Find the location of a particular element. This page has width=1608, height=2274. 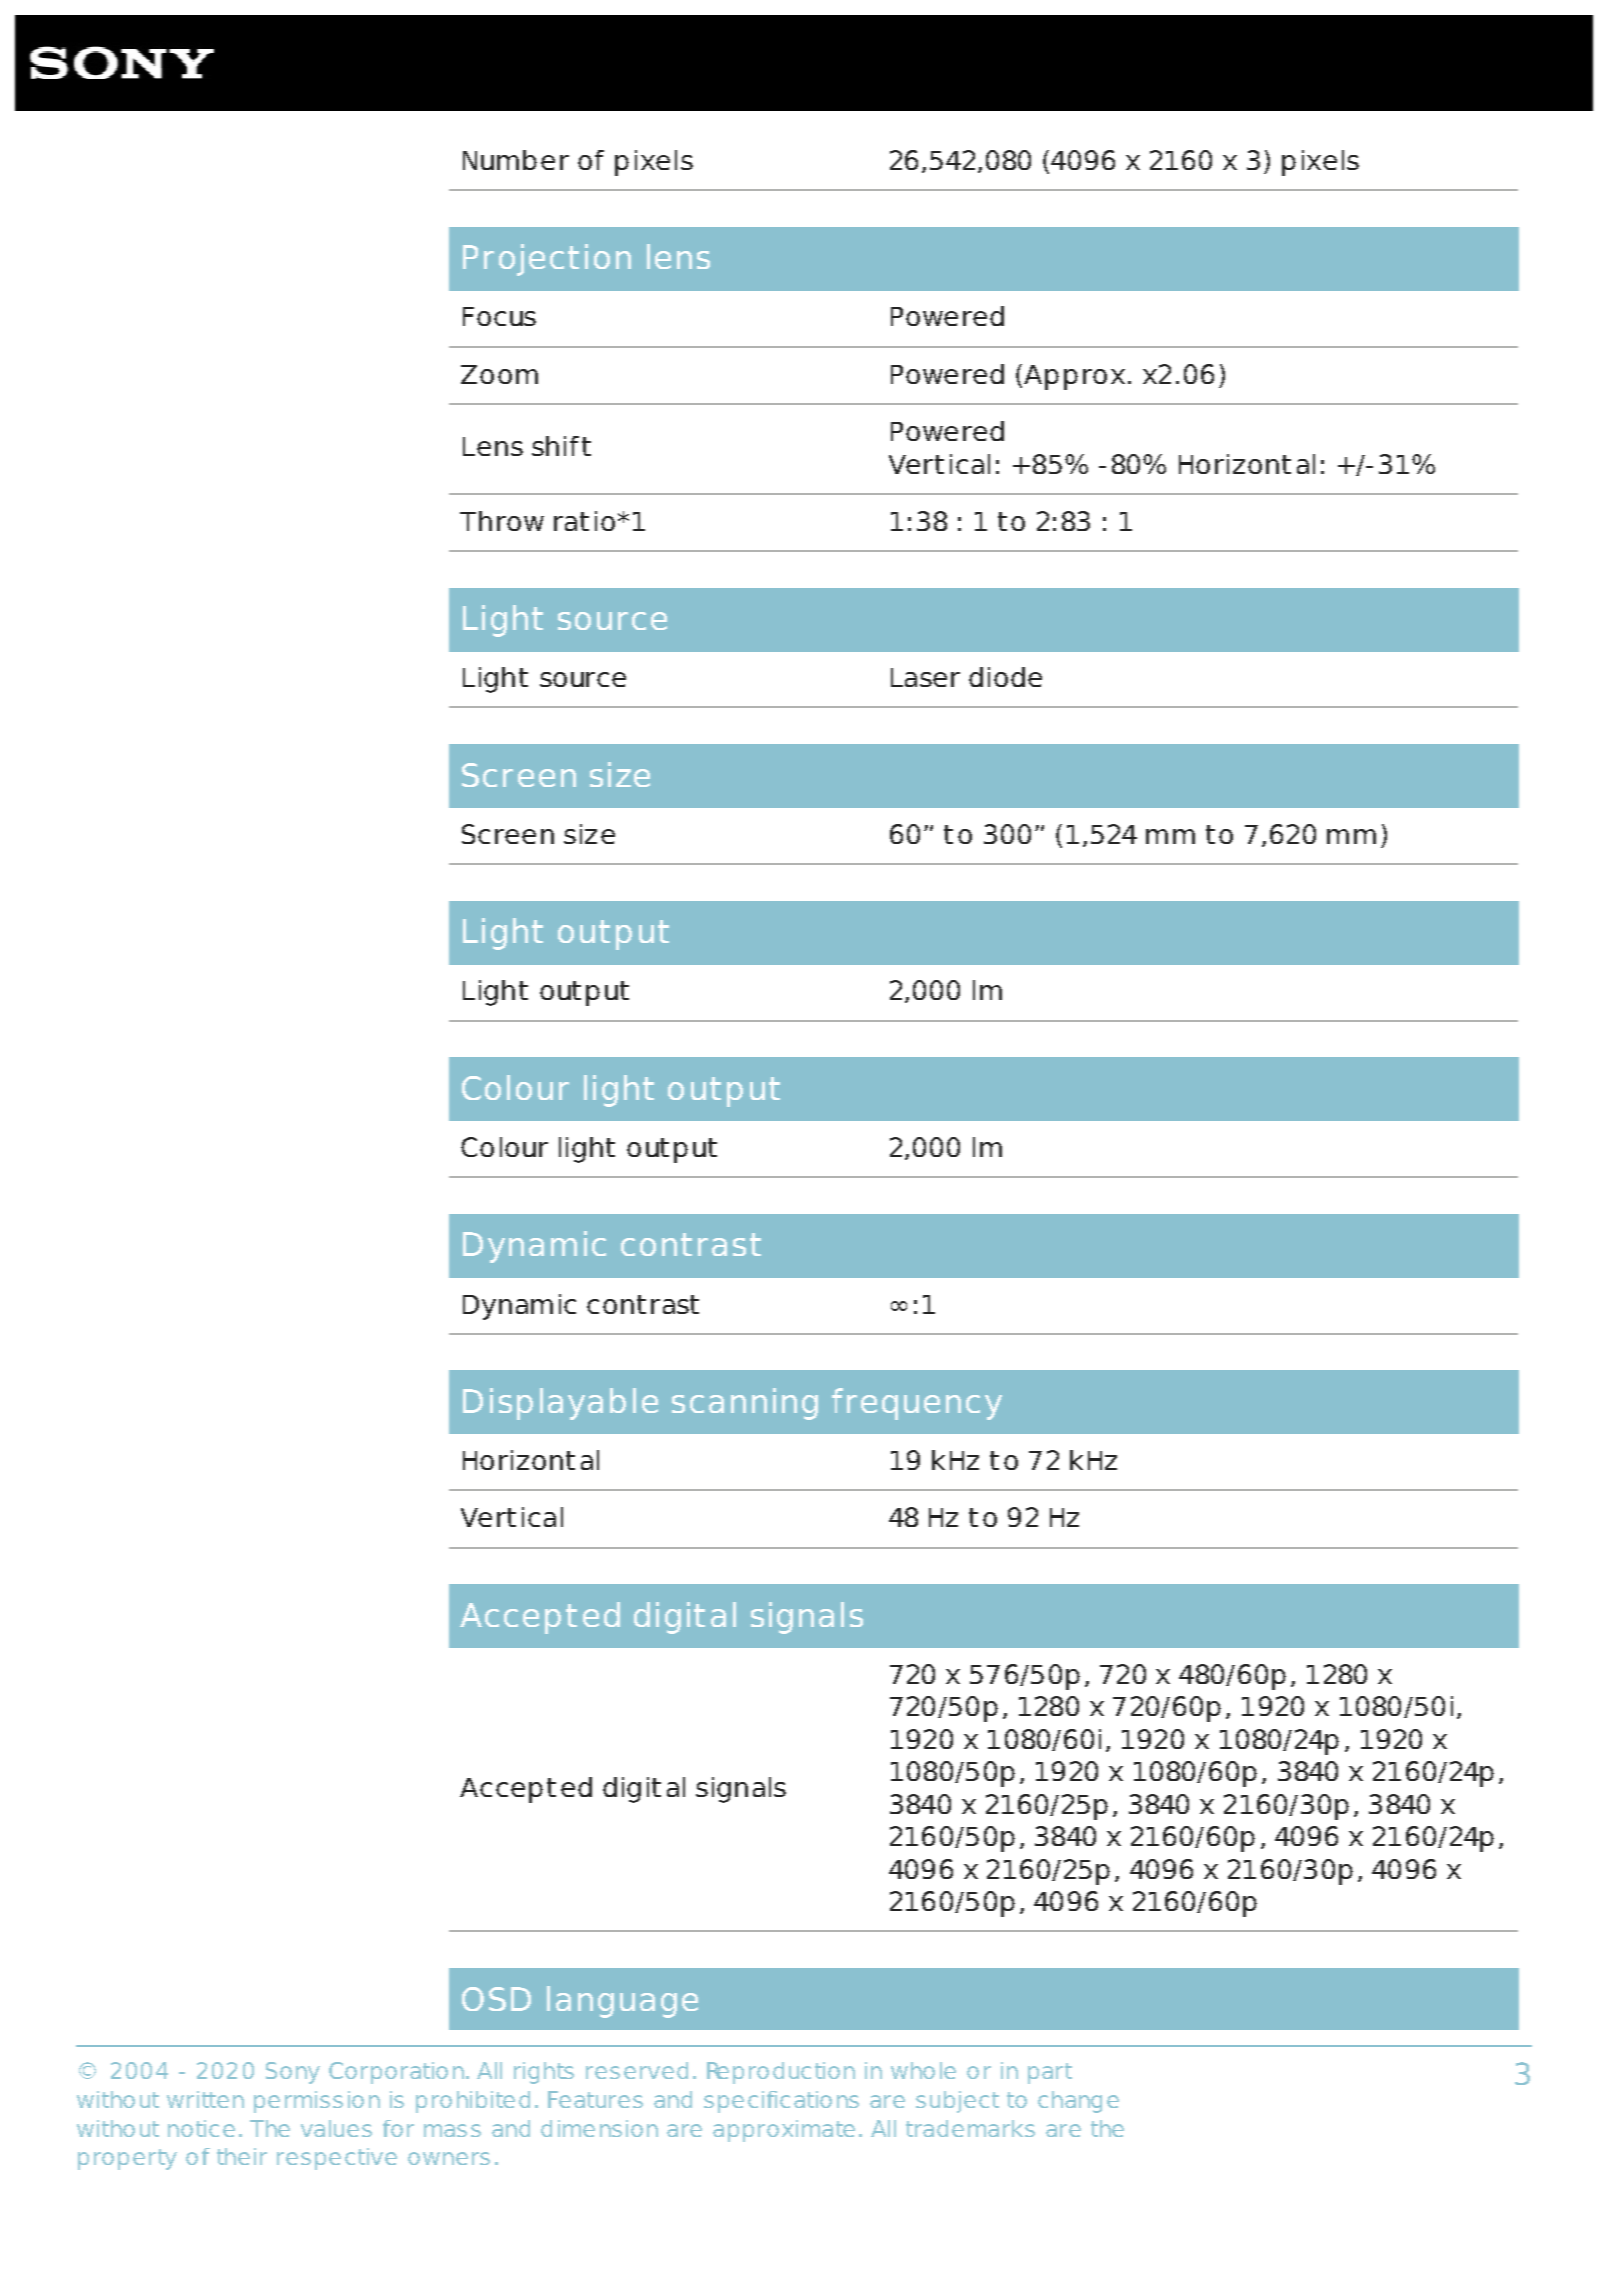

whole is located at coordinates (923, 2070).
